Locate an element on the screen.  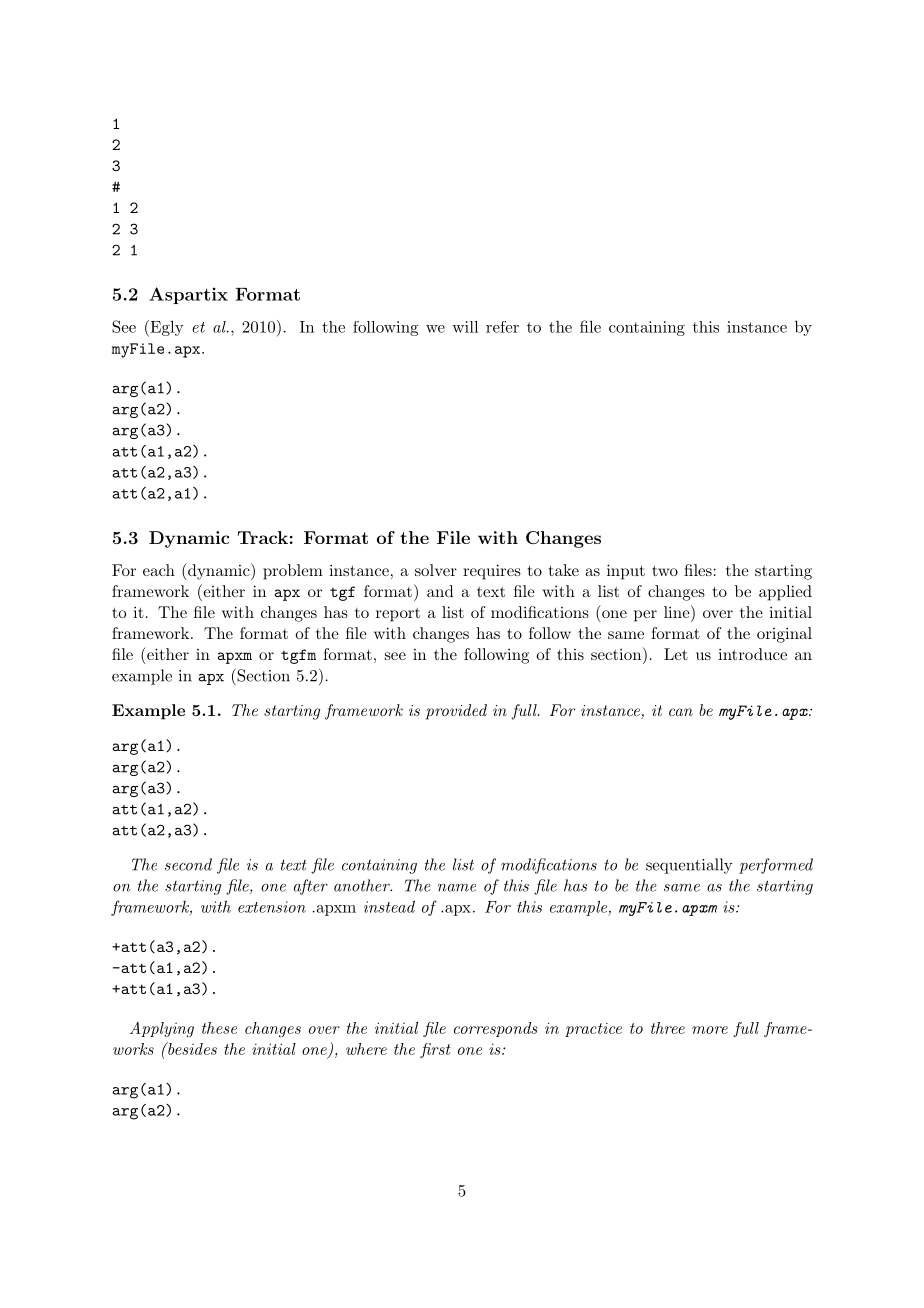
will is located at coordinates (465, 327).
